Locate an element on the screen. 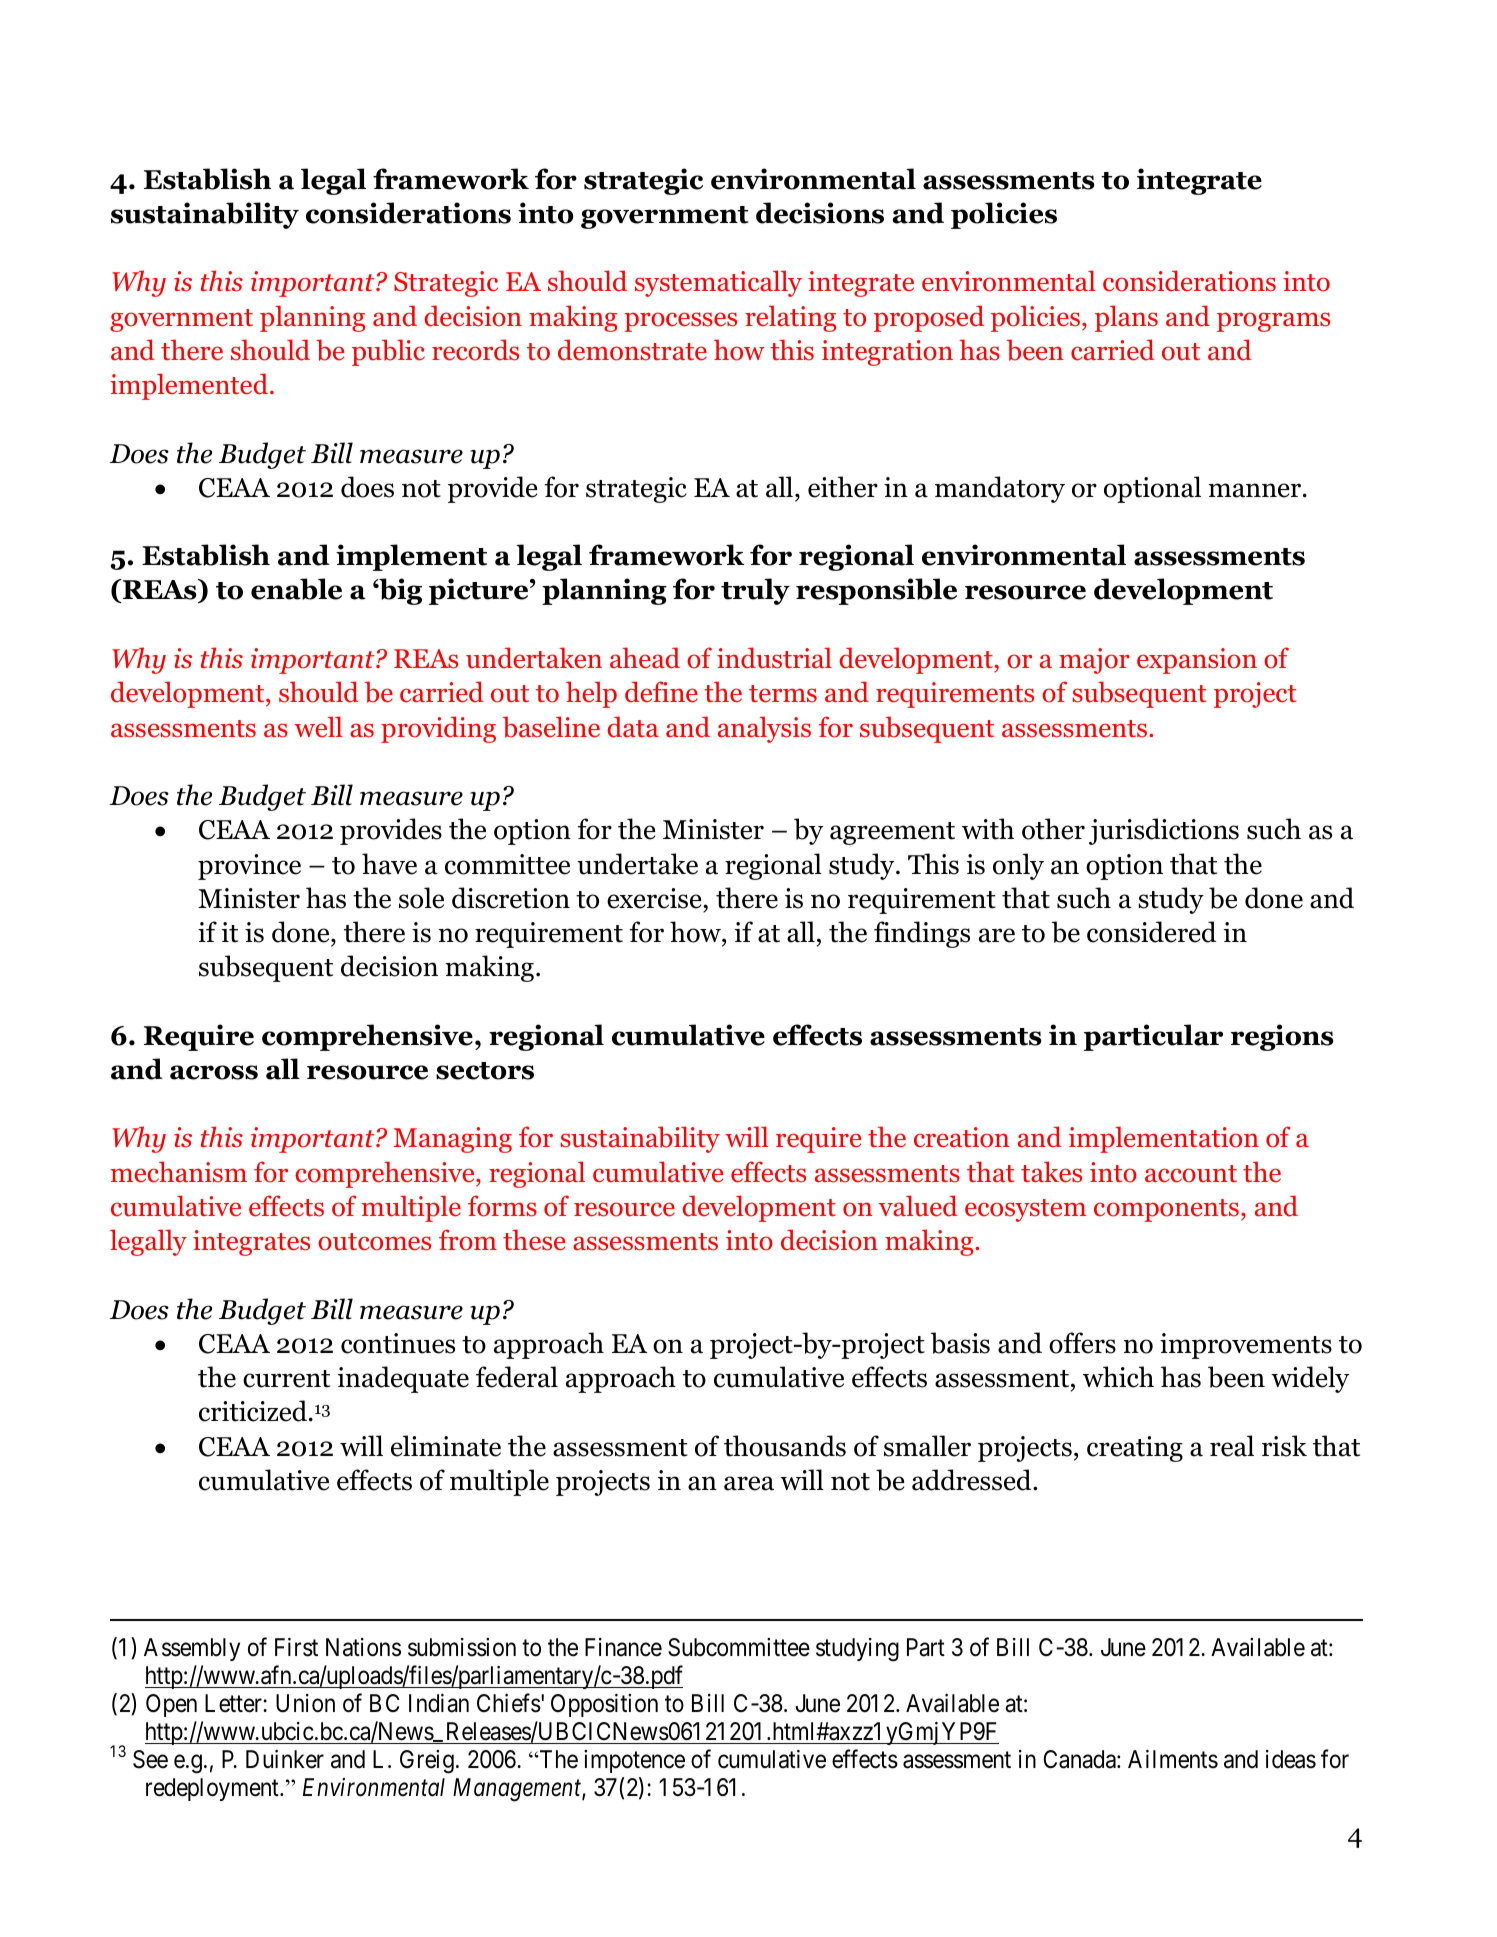 The image size is (1497, 1937). regions is located at coordinates (1282, 1037).
